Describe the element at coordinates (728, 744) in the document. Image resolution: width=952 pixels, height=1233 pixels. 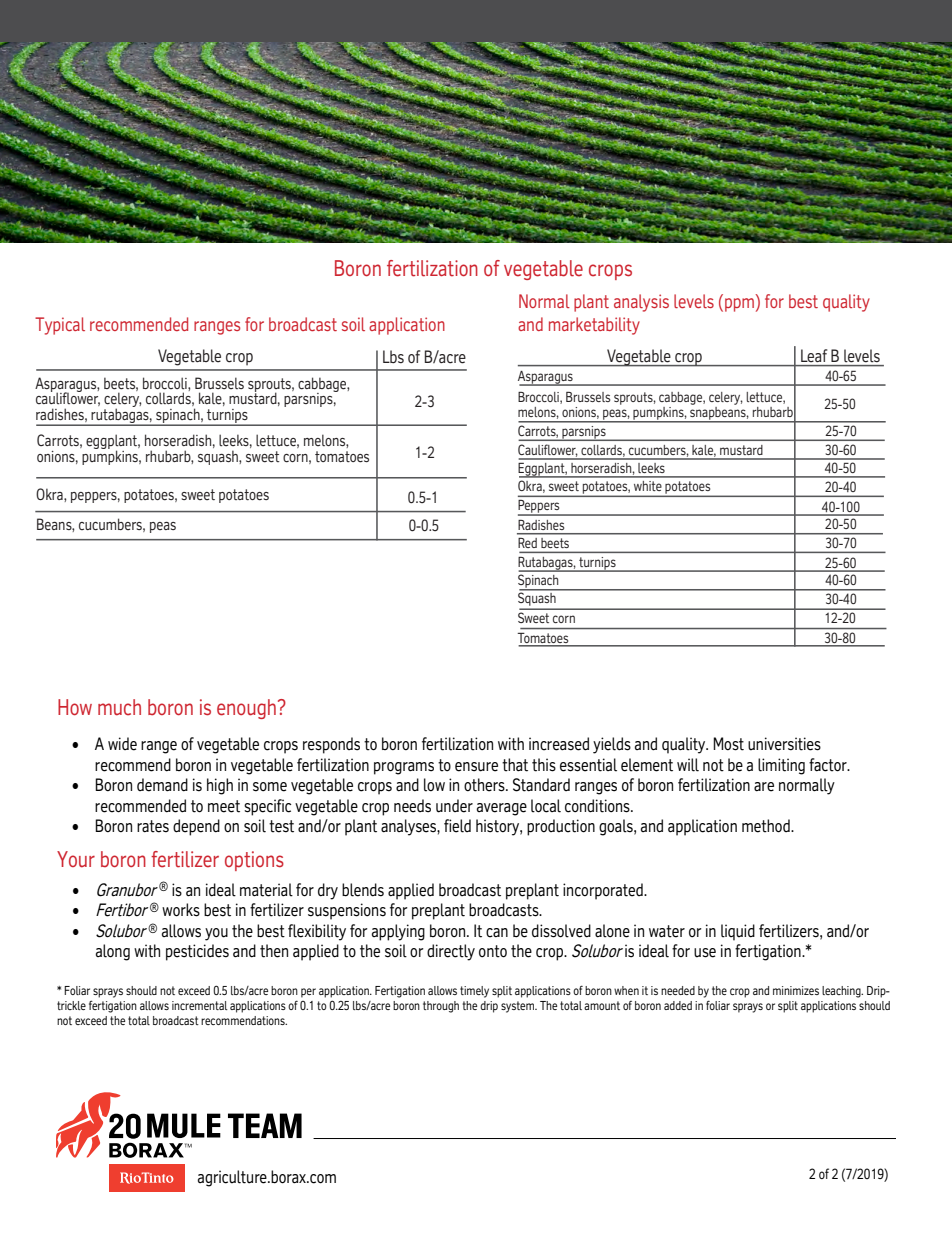
I see `Most` at that location.
